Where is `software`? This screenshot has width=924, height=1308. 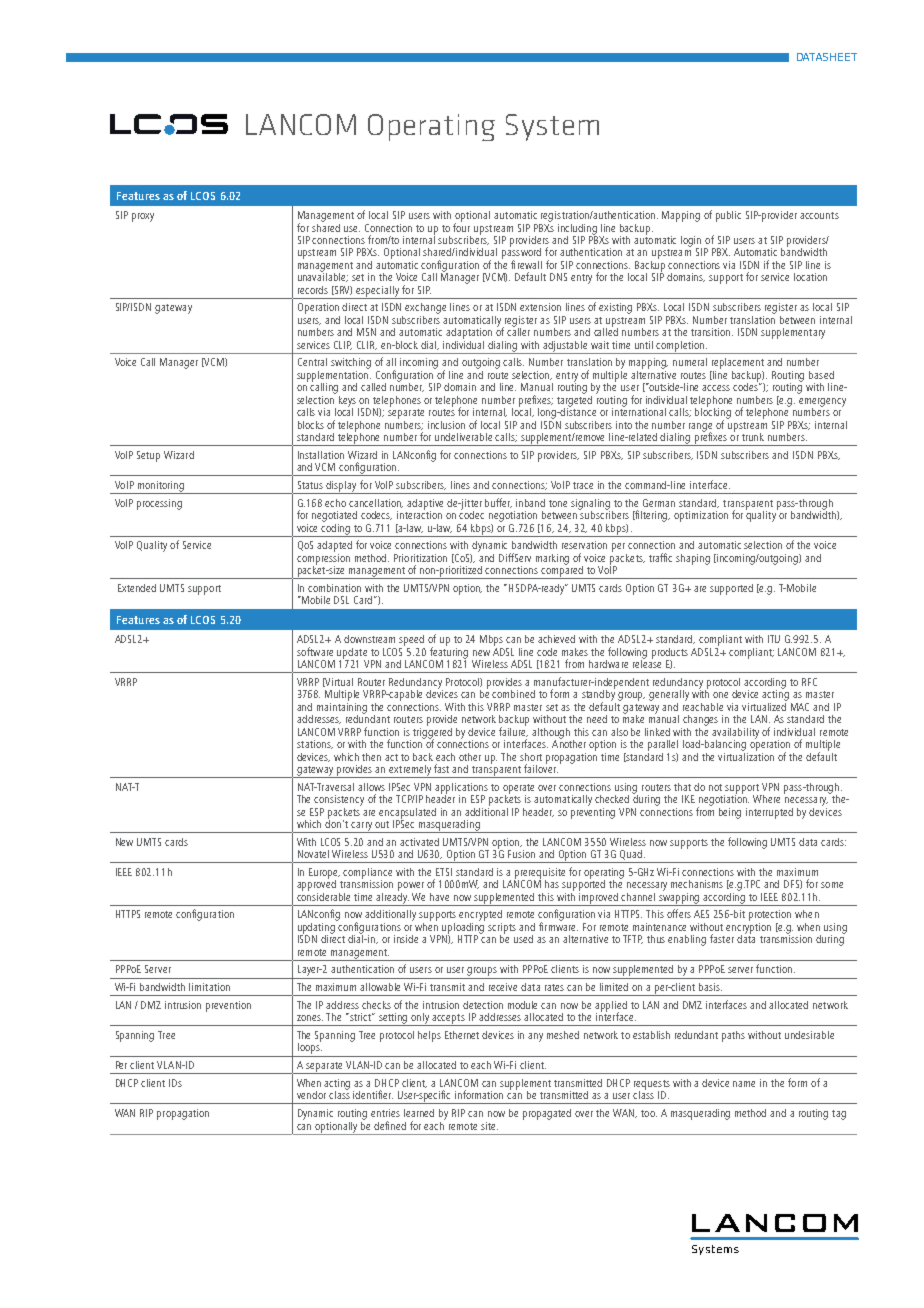 software is located at coordinates (315, 651).
